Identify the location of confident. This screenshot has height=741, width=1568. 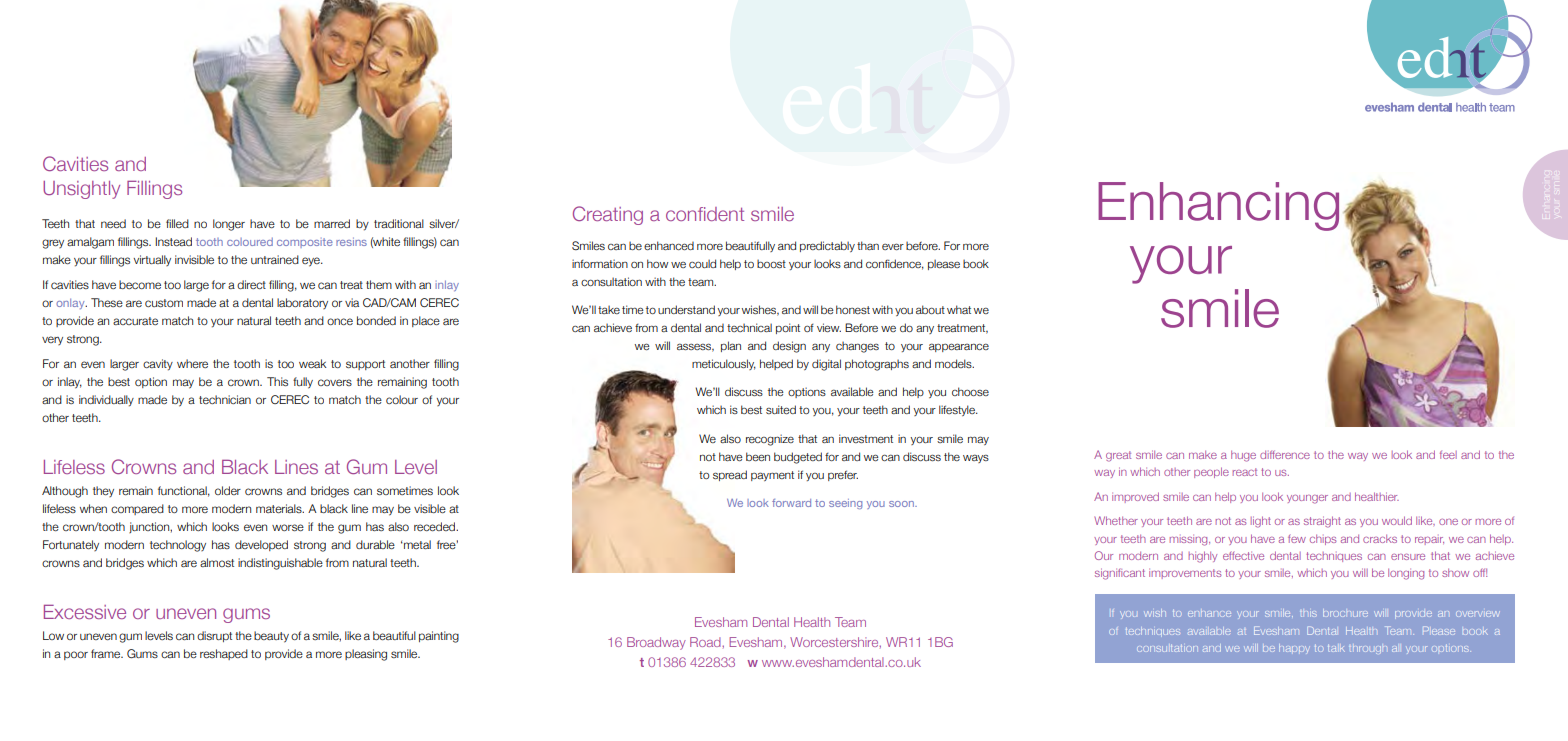
(705, 214).
